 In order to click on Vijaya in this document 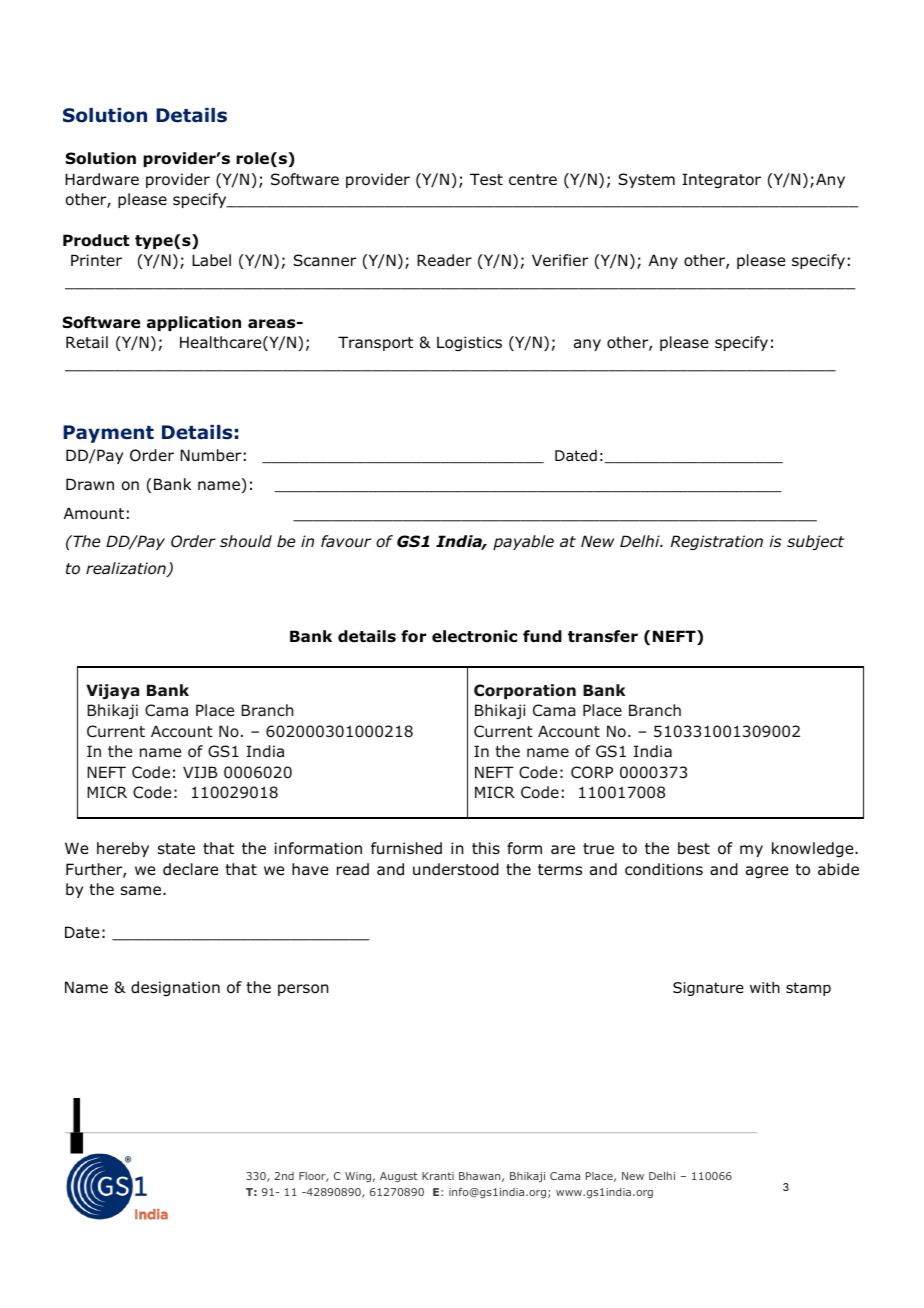, I will do `click(112, 691)`.
